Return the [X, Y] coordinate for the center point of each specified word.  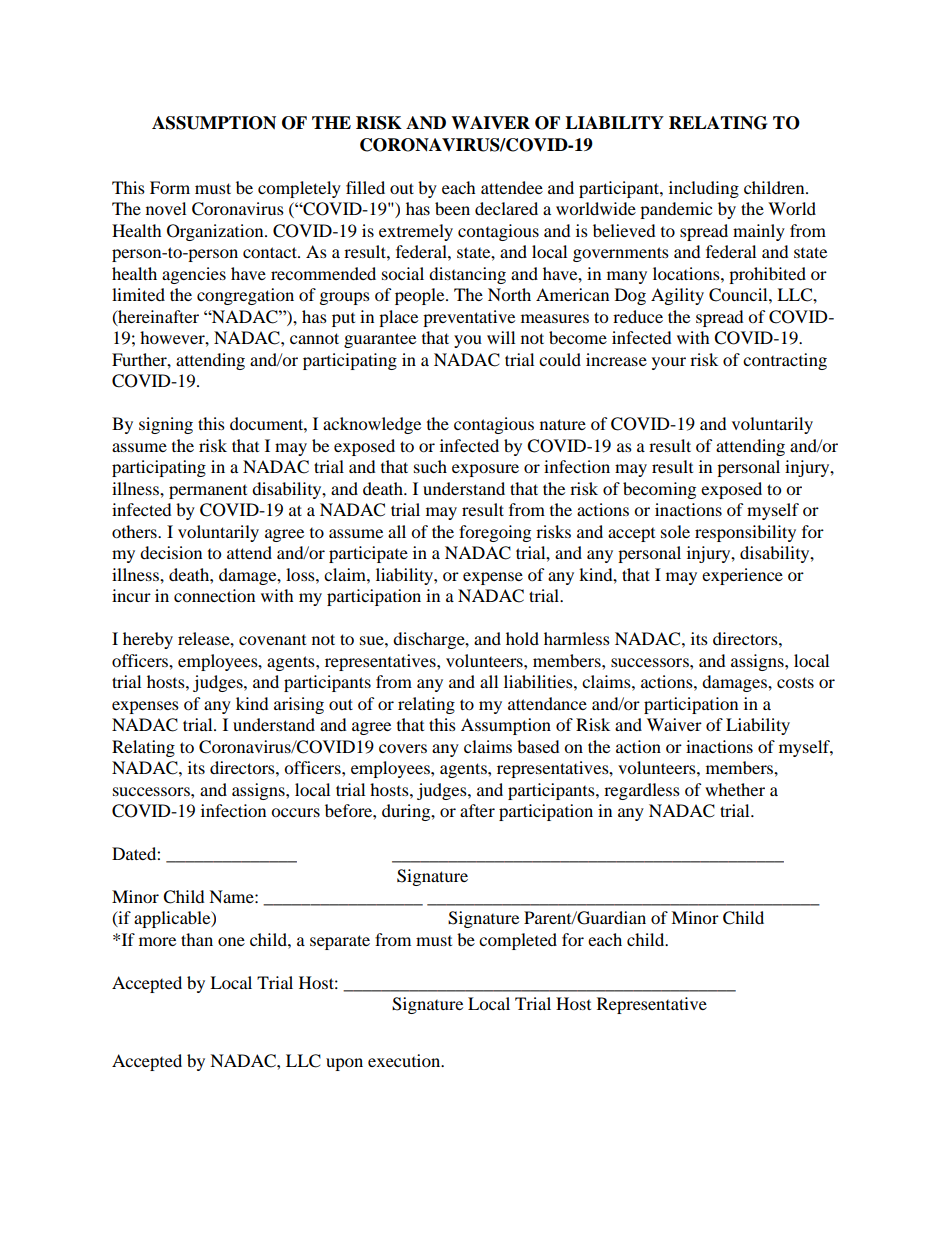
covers [403, 748]
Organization [216, 232]
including [704, 189]
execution [405, 1060]
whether [735, 789]
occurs [295, 812]
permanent [208, 492]
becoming [659, 490]
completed [518, 941]
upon [344, 1064]
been [452, 208]
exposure [485, 470]
